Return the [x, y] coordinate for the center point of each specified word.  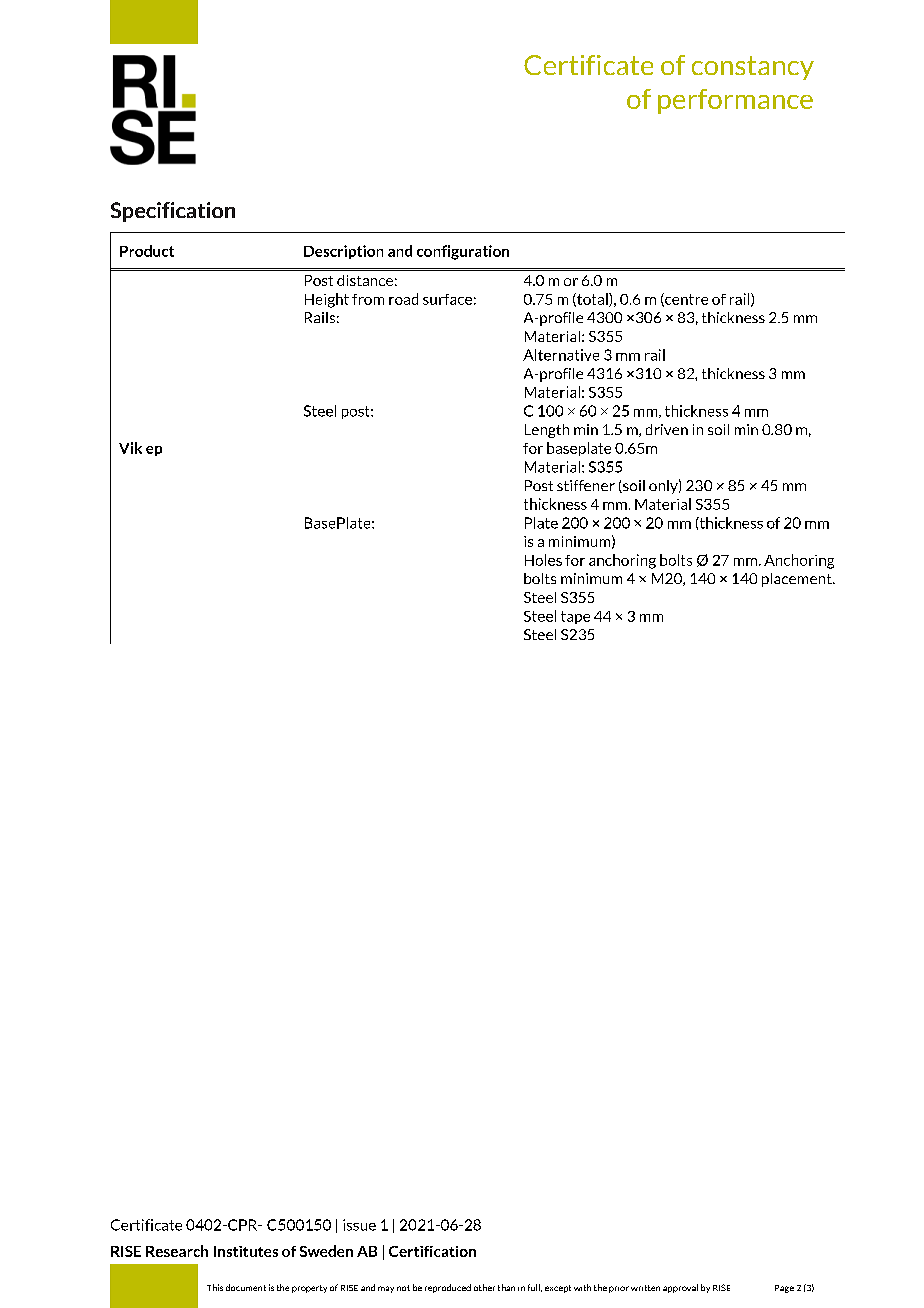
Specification [173, 212]
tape [575, 617]
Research [177, 1251]
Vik [130, 448]
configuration [463, 252]
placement [798, 580]
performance [735, 101]
